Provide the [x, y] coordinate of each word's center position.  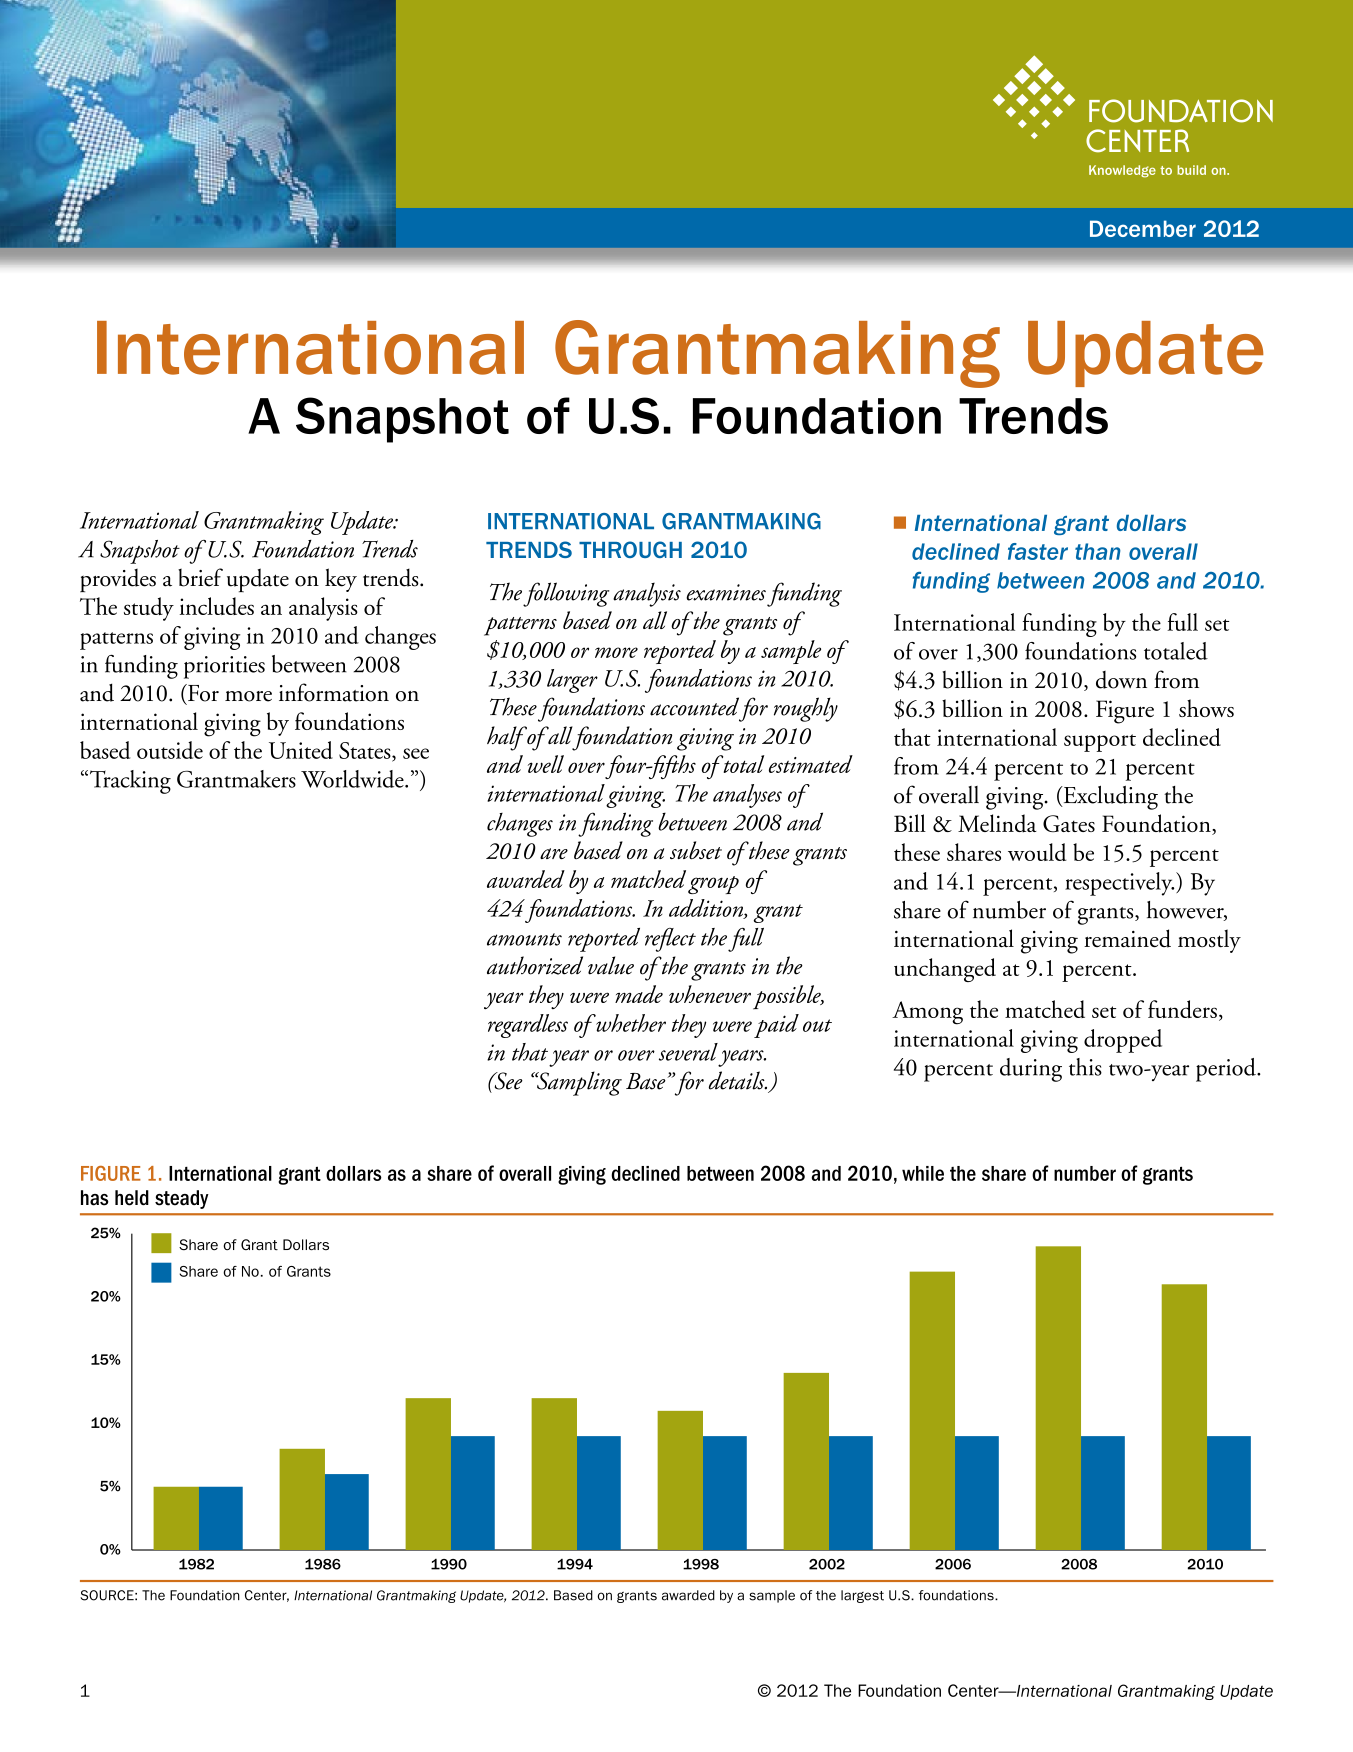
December [1143, 228]
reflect [670, 940]
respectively [1119, 884]
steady [182, 1199]
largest [862, 1596]
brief [200, 577]
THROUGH [630, 549]
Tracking [129, 782]
